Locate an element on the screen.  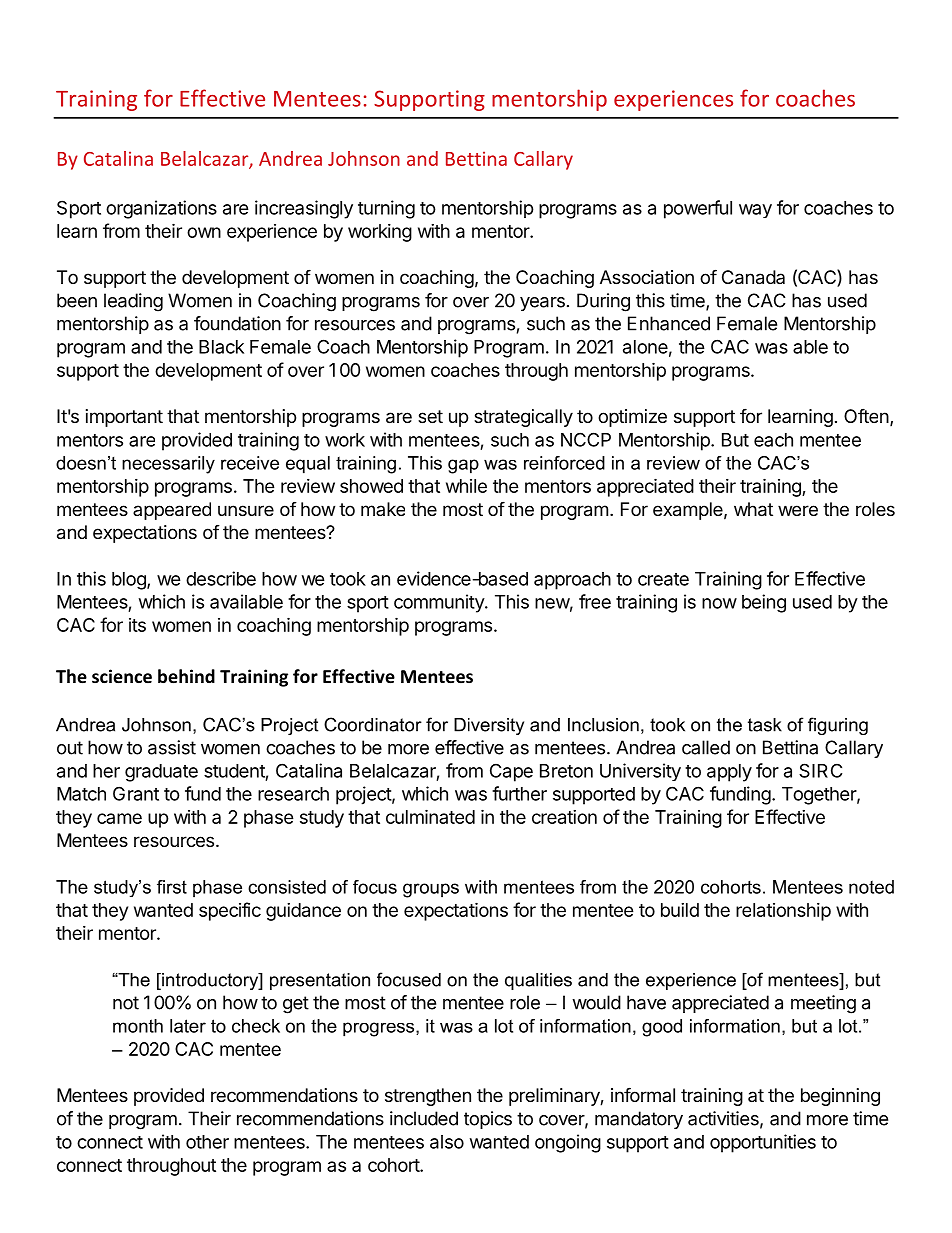
each is located at coordinates (773, 440).
